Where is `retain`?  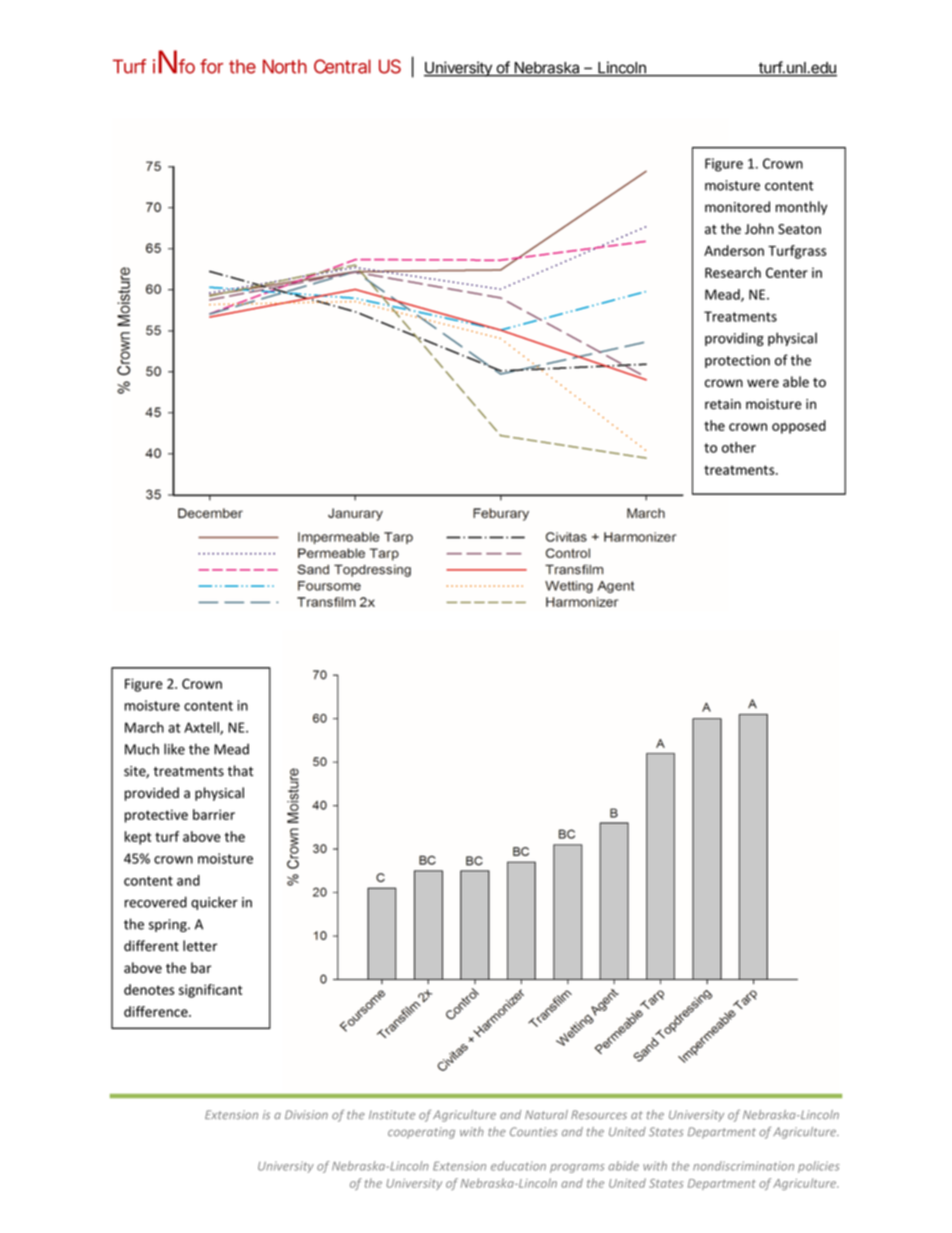 retain is located at coordinates (723, 404).
